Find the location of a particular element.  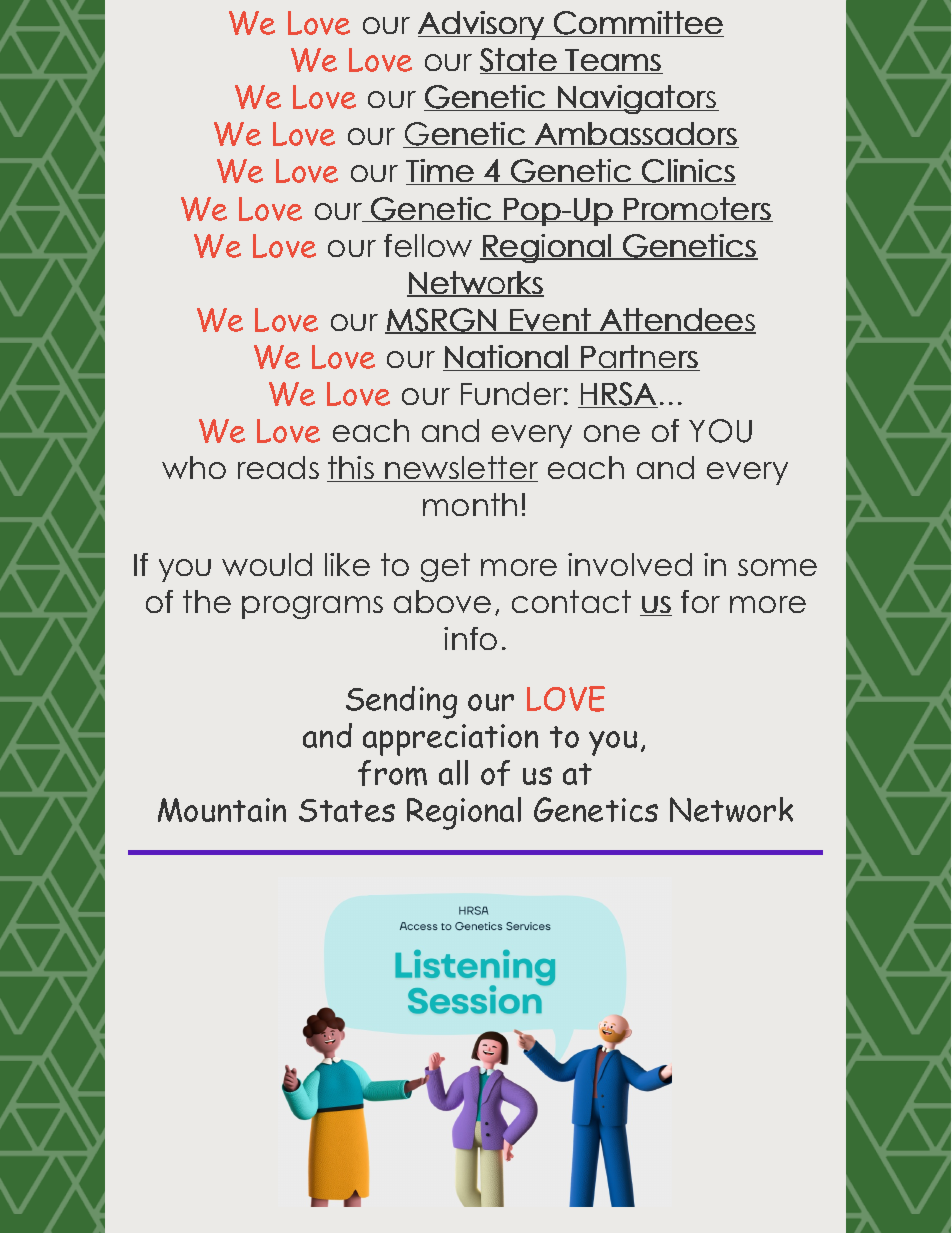

fellow is located at coordinates (428, 245).
